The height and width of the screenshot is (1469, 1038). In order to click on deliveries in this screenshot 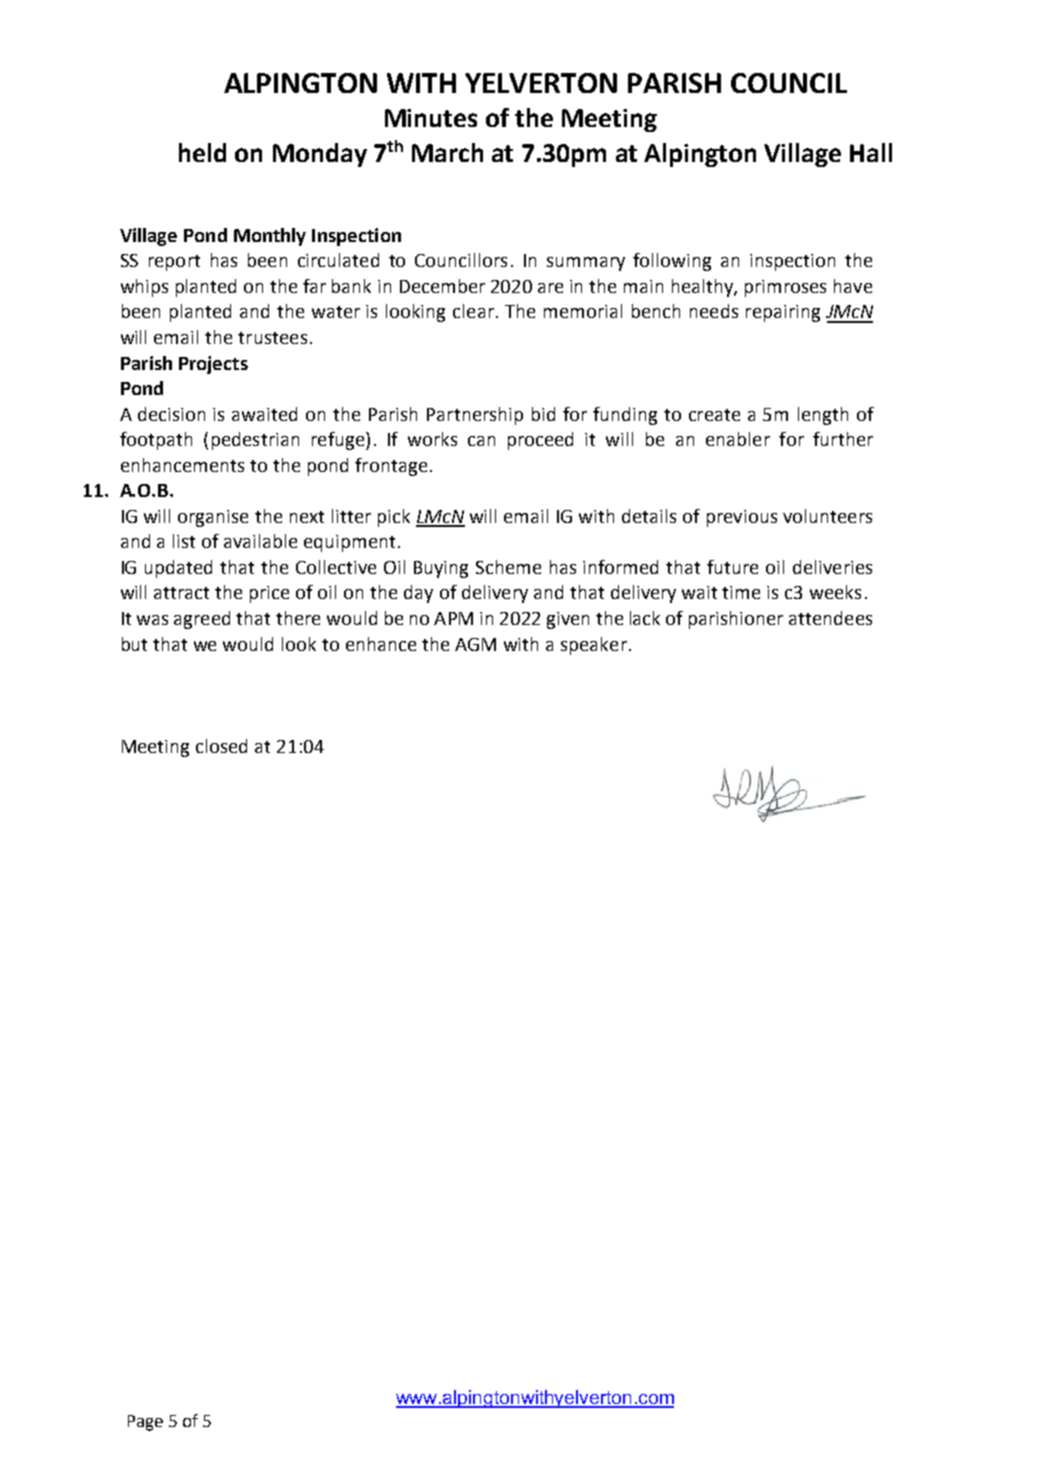, I will do `click(832, 567)`.
